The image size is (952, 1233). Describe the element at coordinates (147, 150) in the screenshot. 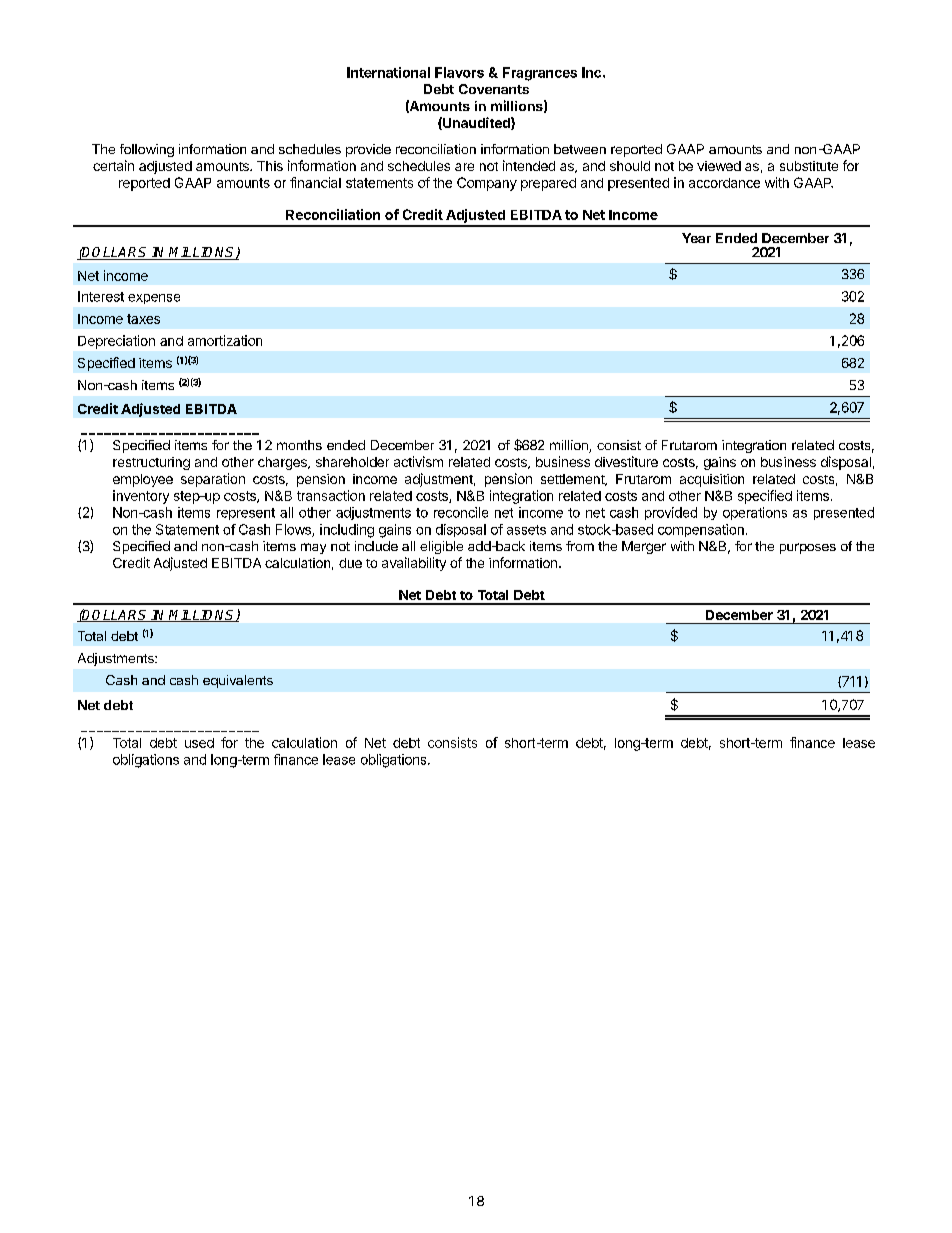

I see `following` at that location.
